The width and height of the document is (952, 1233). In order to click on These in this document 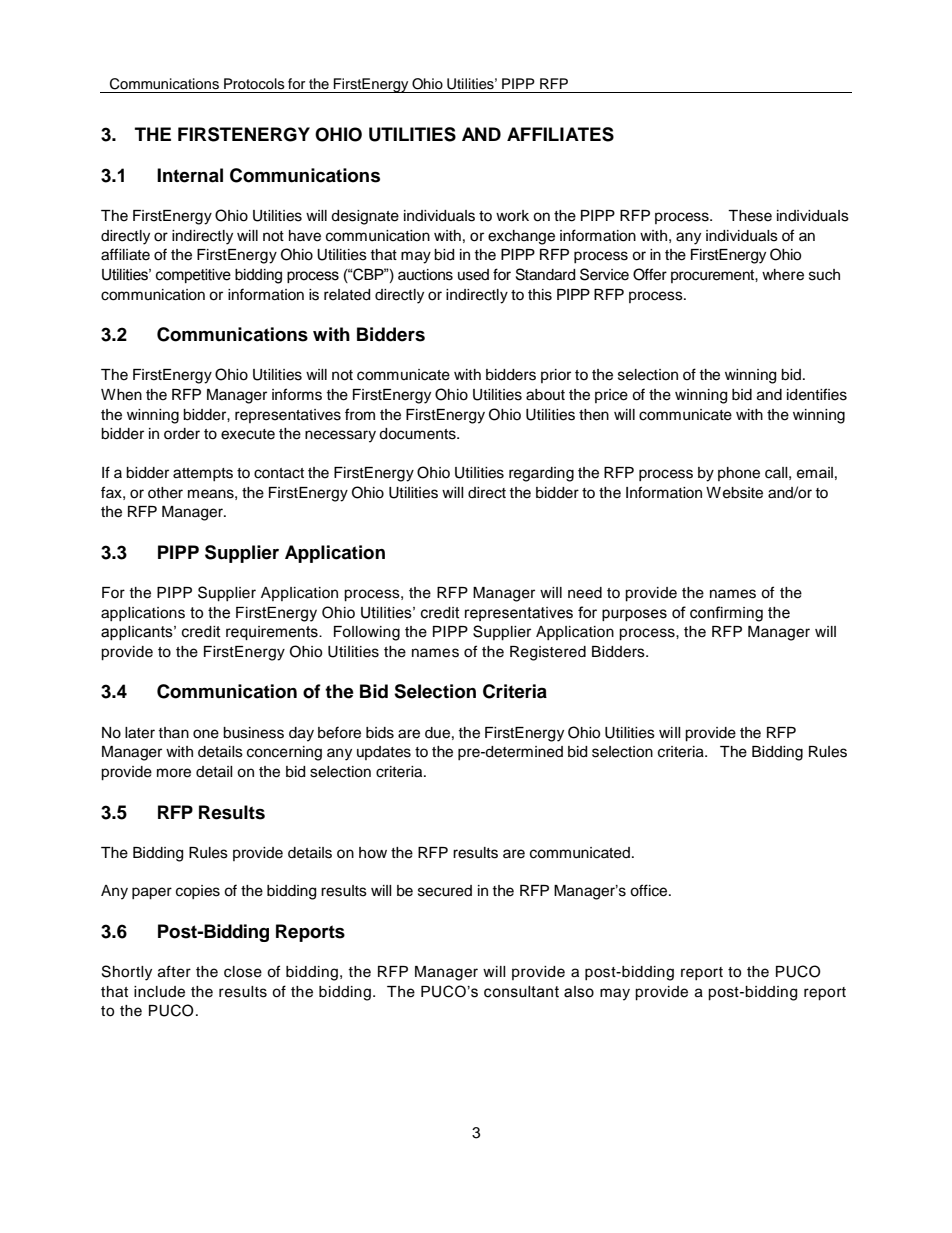, I will do `click(750, 216)`.
